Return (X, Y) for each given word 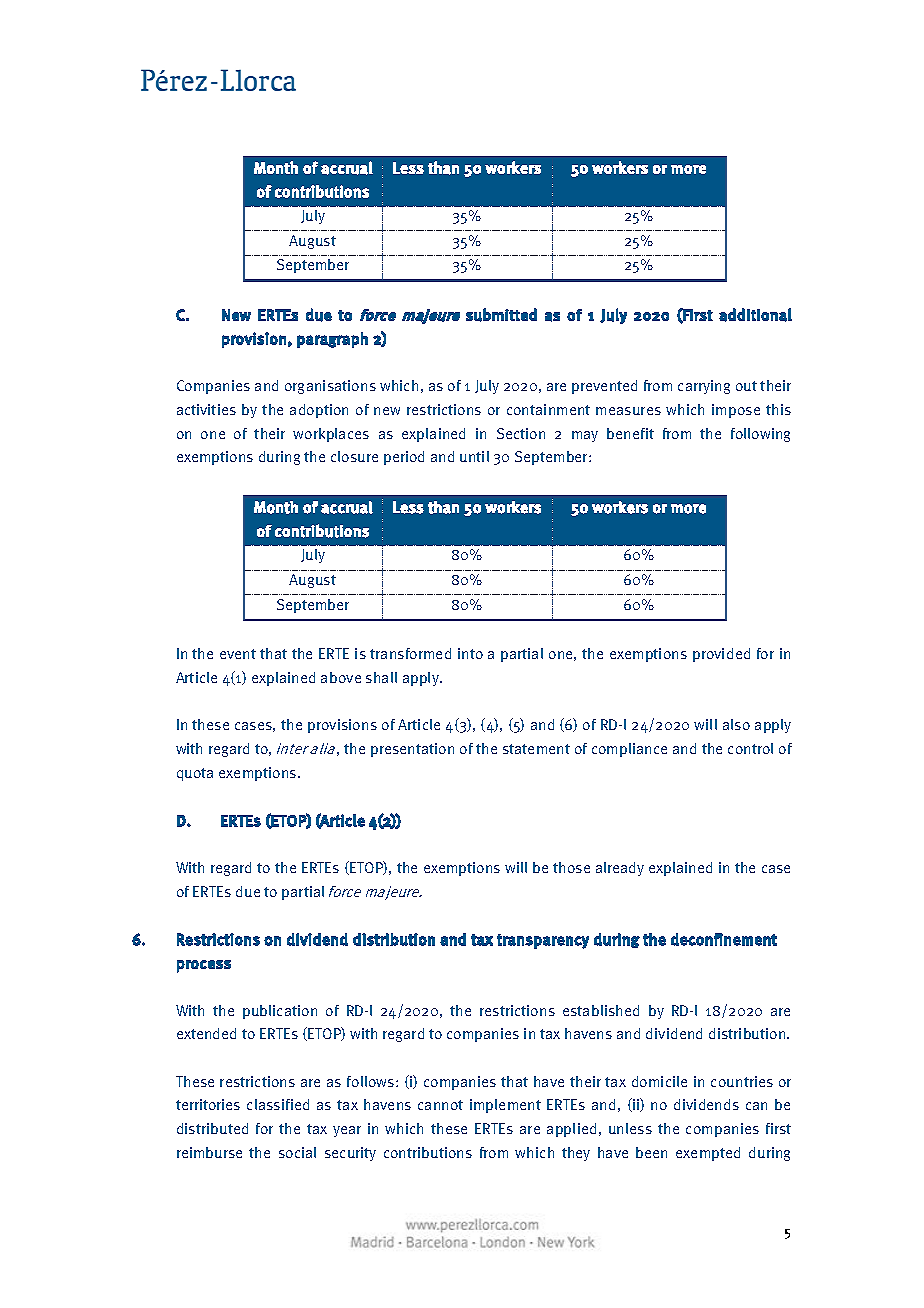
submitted (501, 315)
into (470, 653)
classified (278, 1104)
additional (755, 315)
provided (721, 655)
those (571, 867)
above (341, 677)
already (620, 869)
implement (505, 1106)
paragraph (332, 340)
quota (195, 774)
